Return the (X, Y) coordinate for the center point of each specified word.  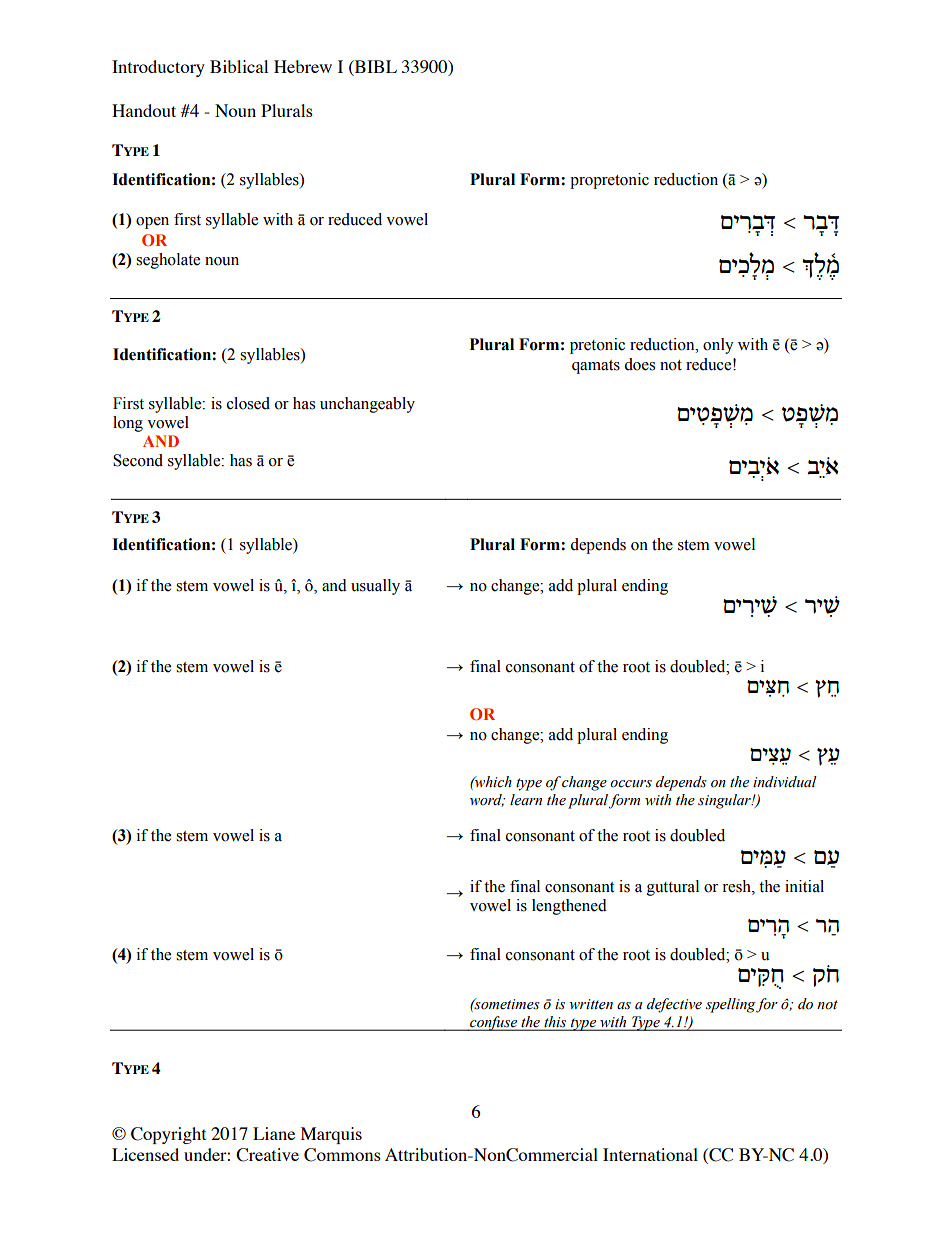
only (718, 346)
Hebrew (303, 66)
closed (248, 403)
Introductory (158, 68)
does (639, 364)
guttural (673, 888)
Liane (274, 1133)
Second (138, 460)
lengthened (569, 907)
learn (526, 800)
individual (785, 781)
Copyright (168, 1135)
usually (375, 587)
